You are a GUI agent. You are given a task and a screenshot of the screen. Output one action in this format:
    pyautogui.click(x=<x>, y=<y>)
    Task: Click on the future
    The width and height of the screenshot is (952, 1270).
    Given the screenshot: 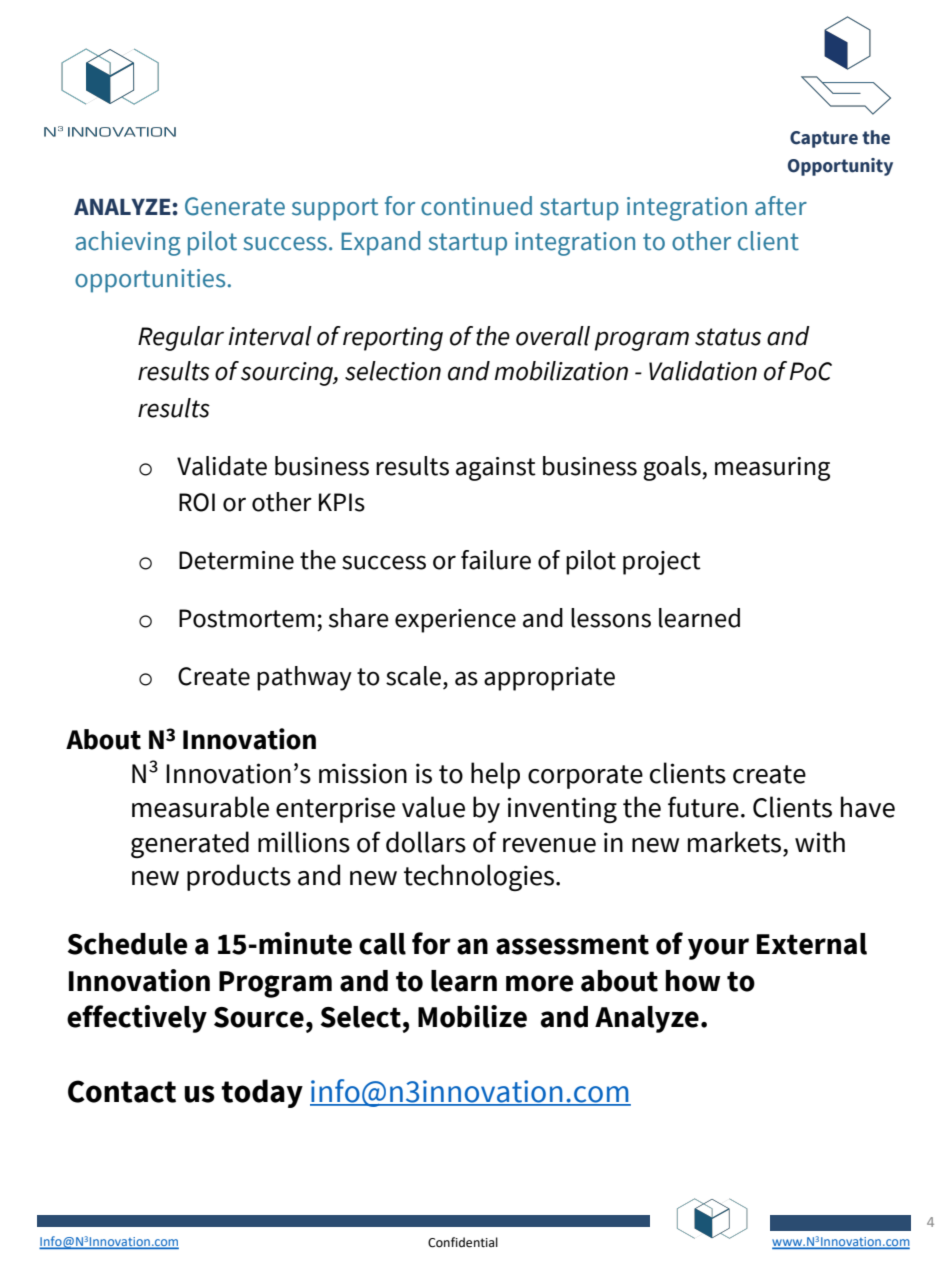 What is the action you would take?
    pyautogui.click(x=703, y=807)
